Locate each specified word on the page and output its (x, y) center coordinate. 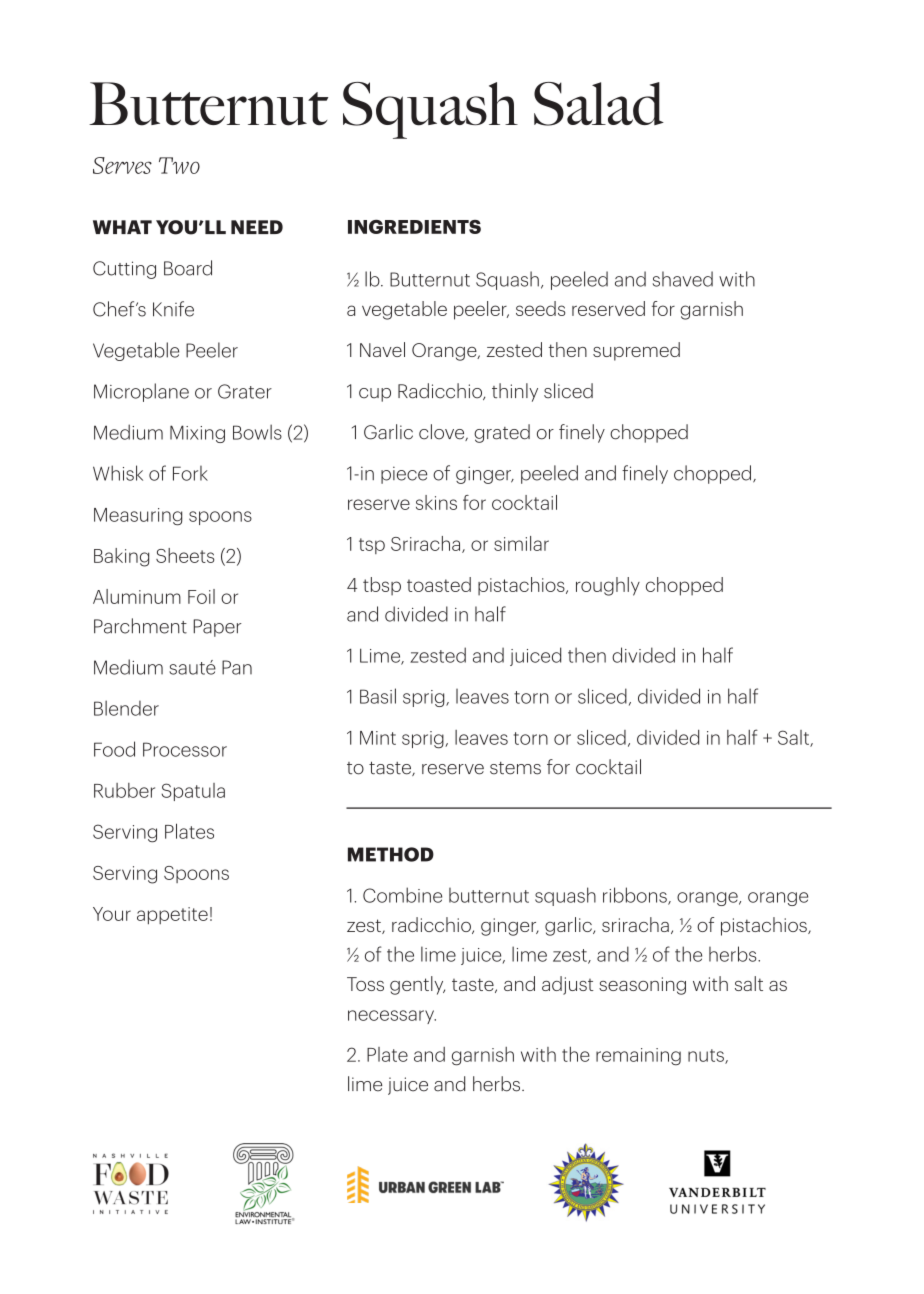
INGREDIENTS (414, 227)
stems (515, 768)
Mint (378, 738)
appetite (172, 916)
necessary (392, 1017)
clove (443, 432)
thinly (515, 392)
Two (179, 165)
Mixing (197, 434)
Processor (185, 749)
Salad (599, 104)
